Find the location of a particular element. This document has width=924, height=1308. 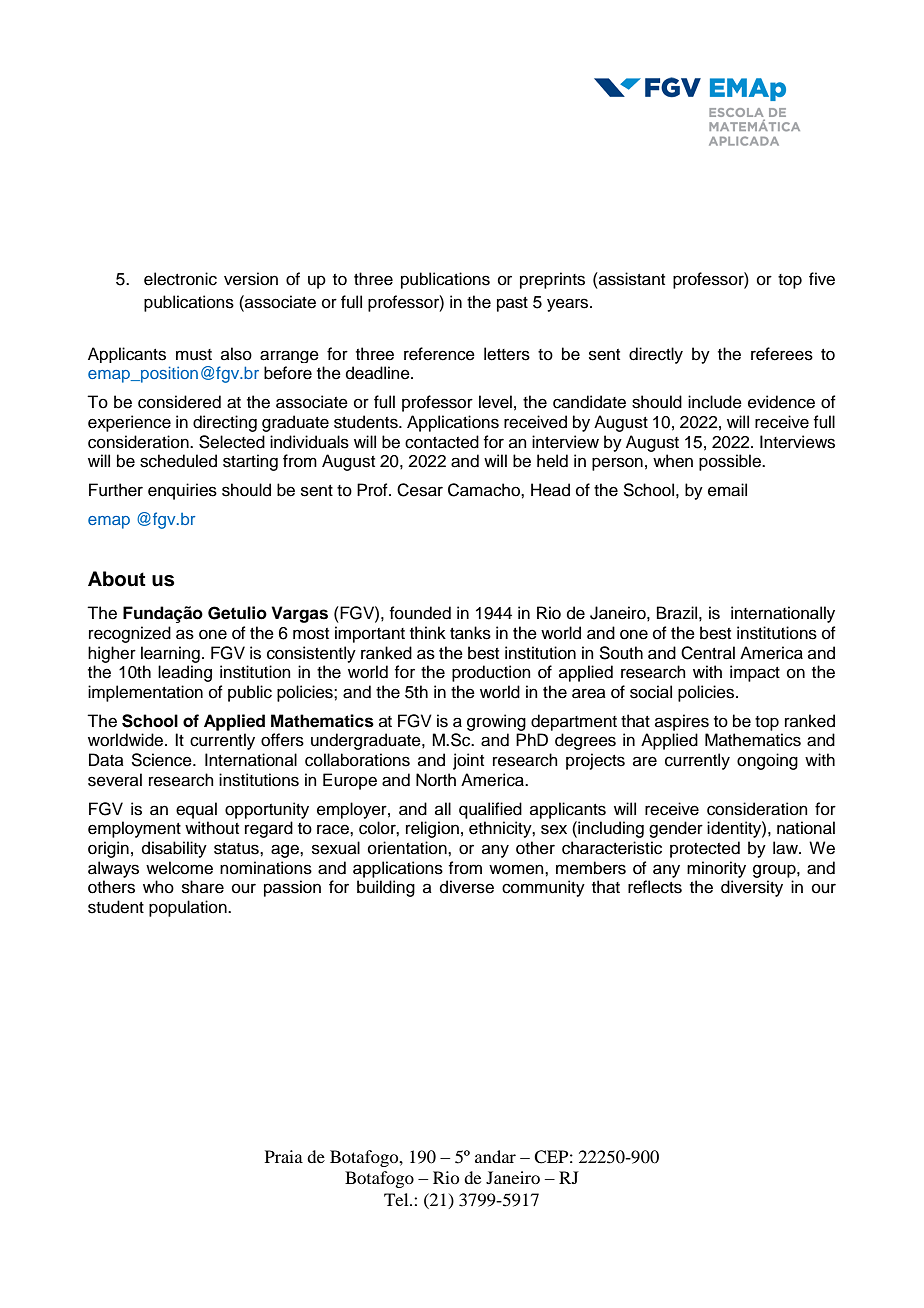

enquiries is located at coordinates (182, 491).
